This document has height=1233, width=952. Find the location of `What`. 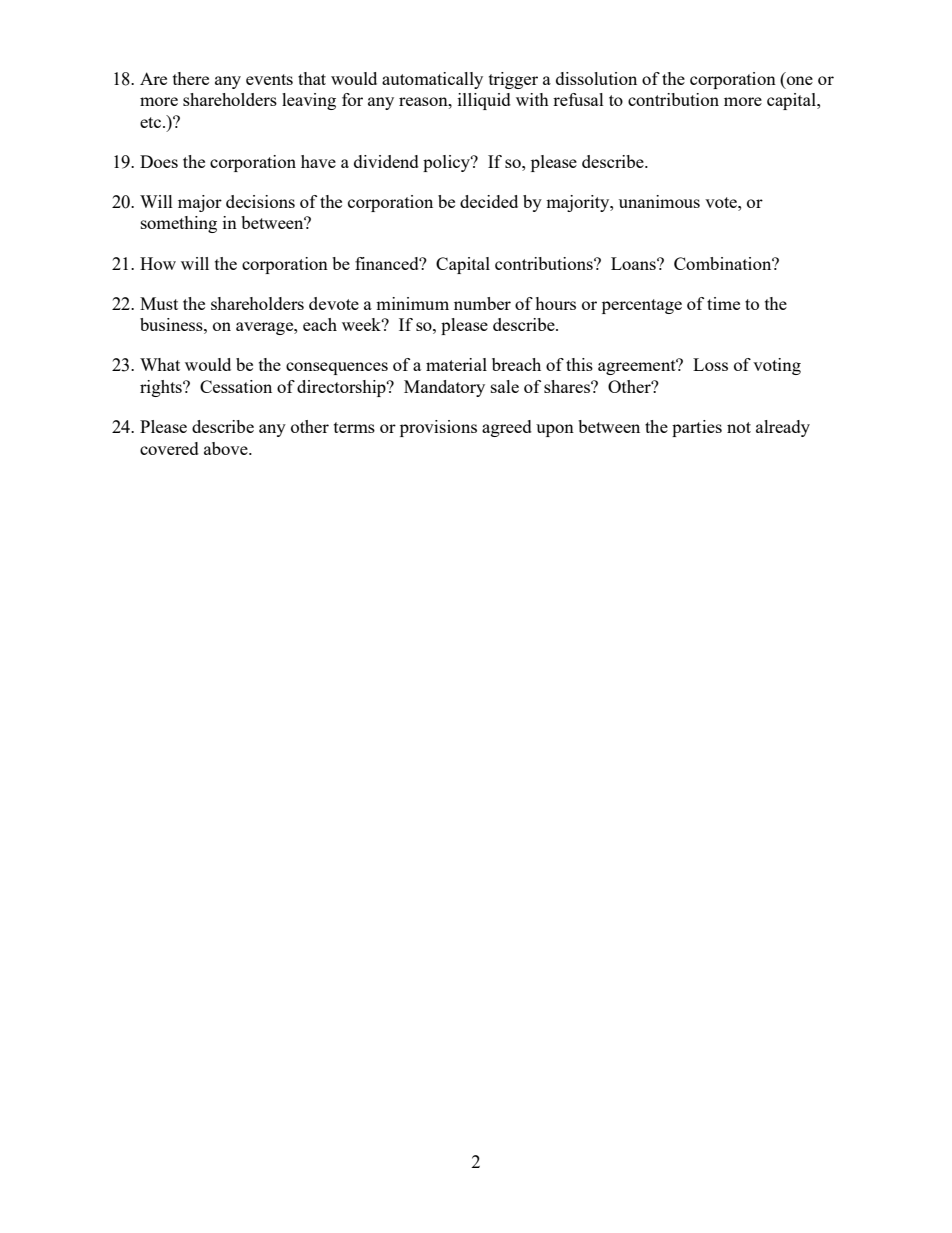

What is located at coordinates (160, 364).
